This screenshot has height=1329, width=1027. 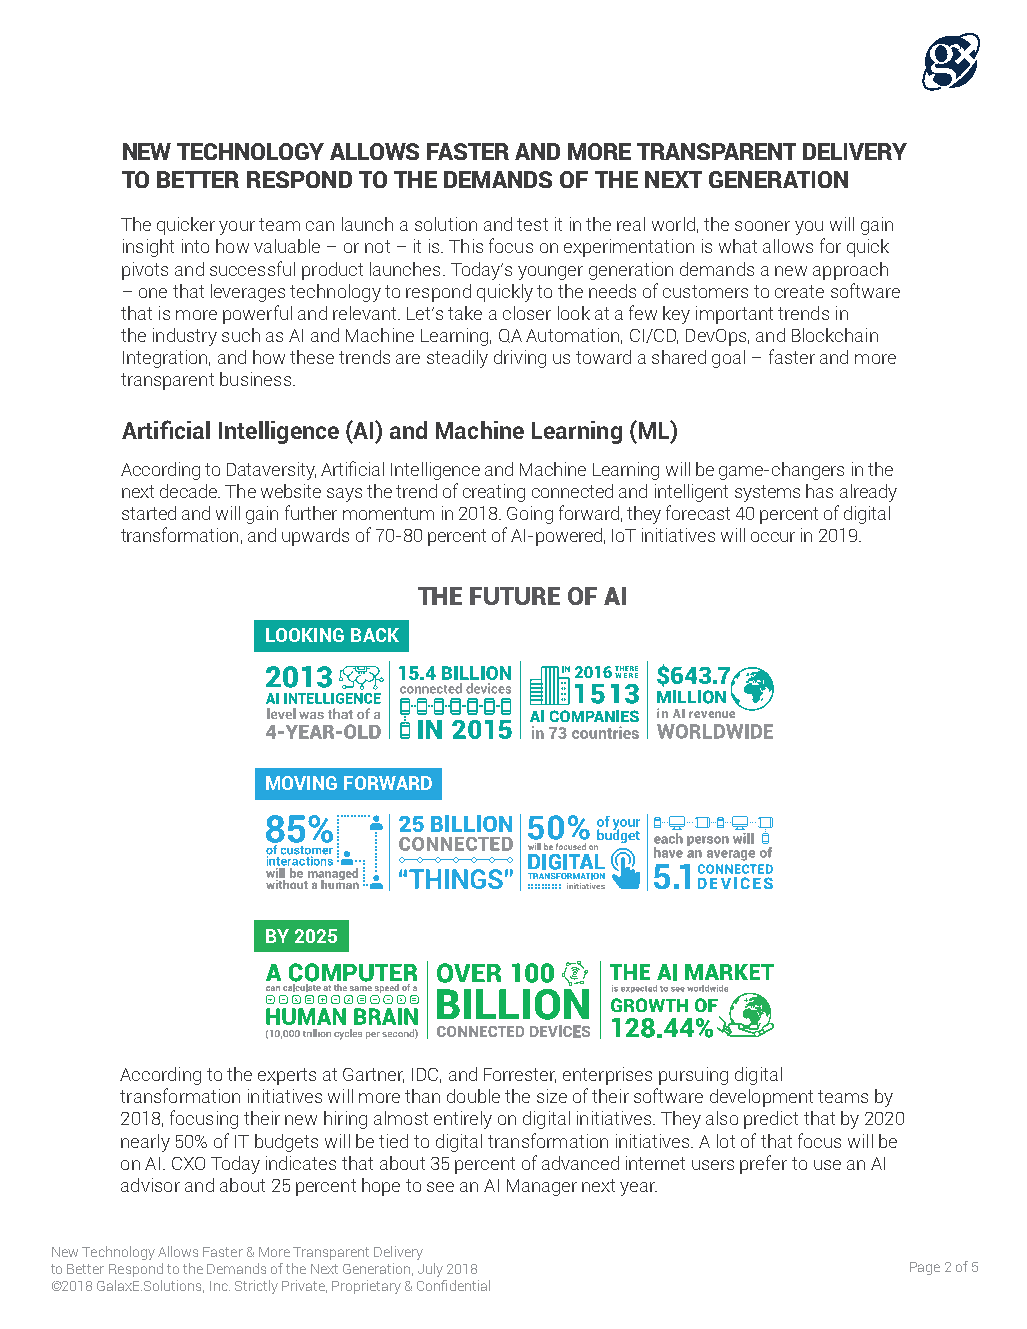 What do you see at coordinates (453, 1285) in the screenshot?
I see `Confidential` at bounding box center [453, 1285].
